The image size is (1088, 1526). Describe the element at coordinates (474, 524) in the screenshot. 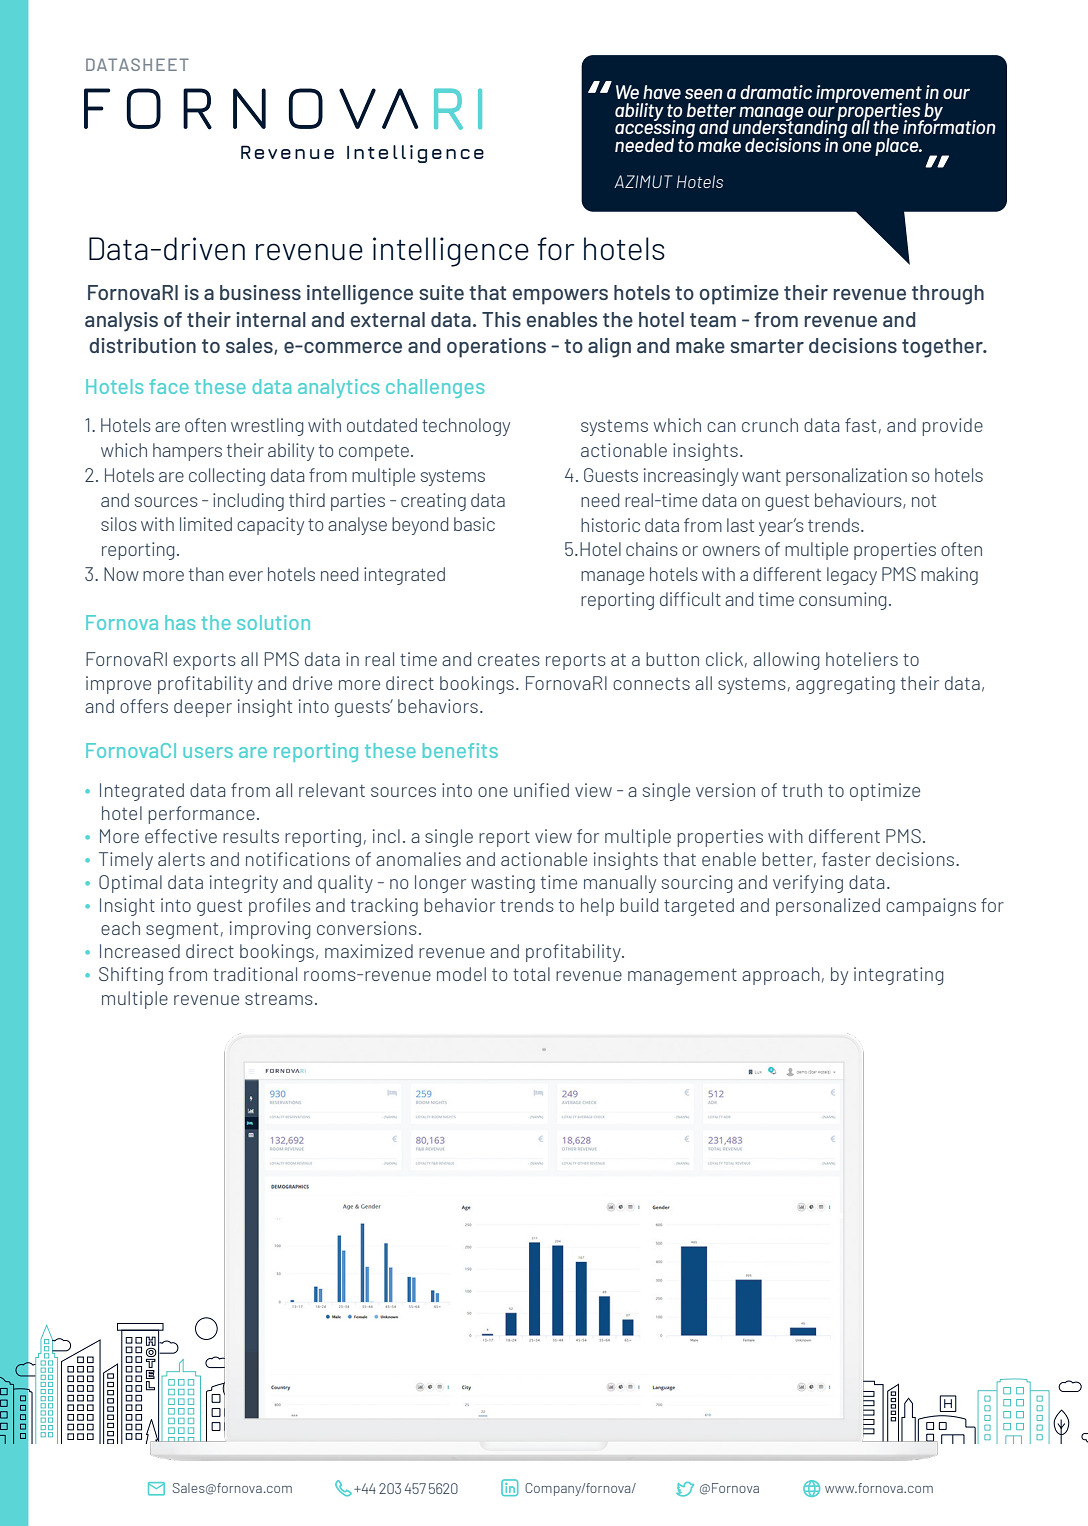

I see `basic` at that location.
